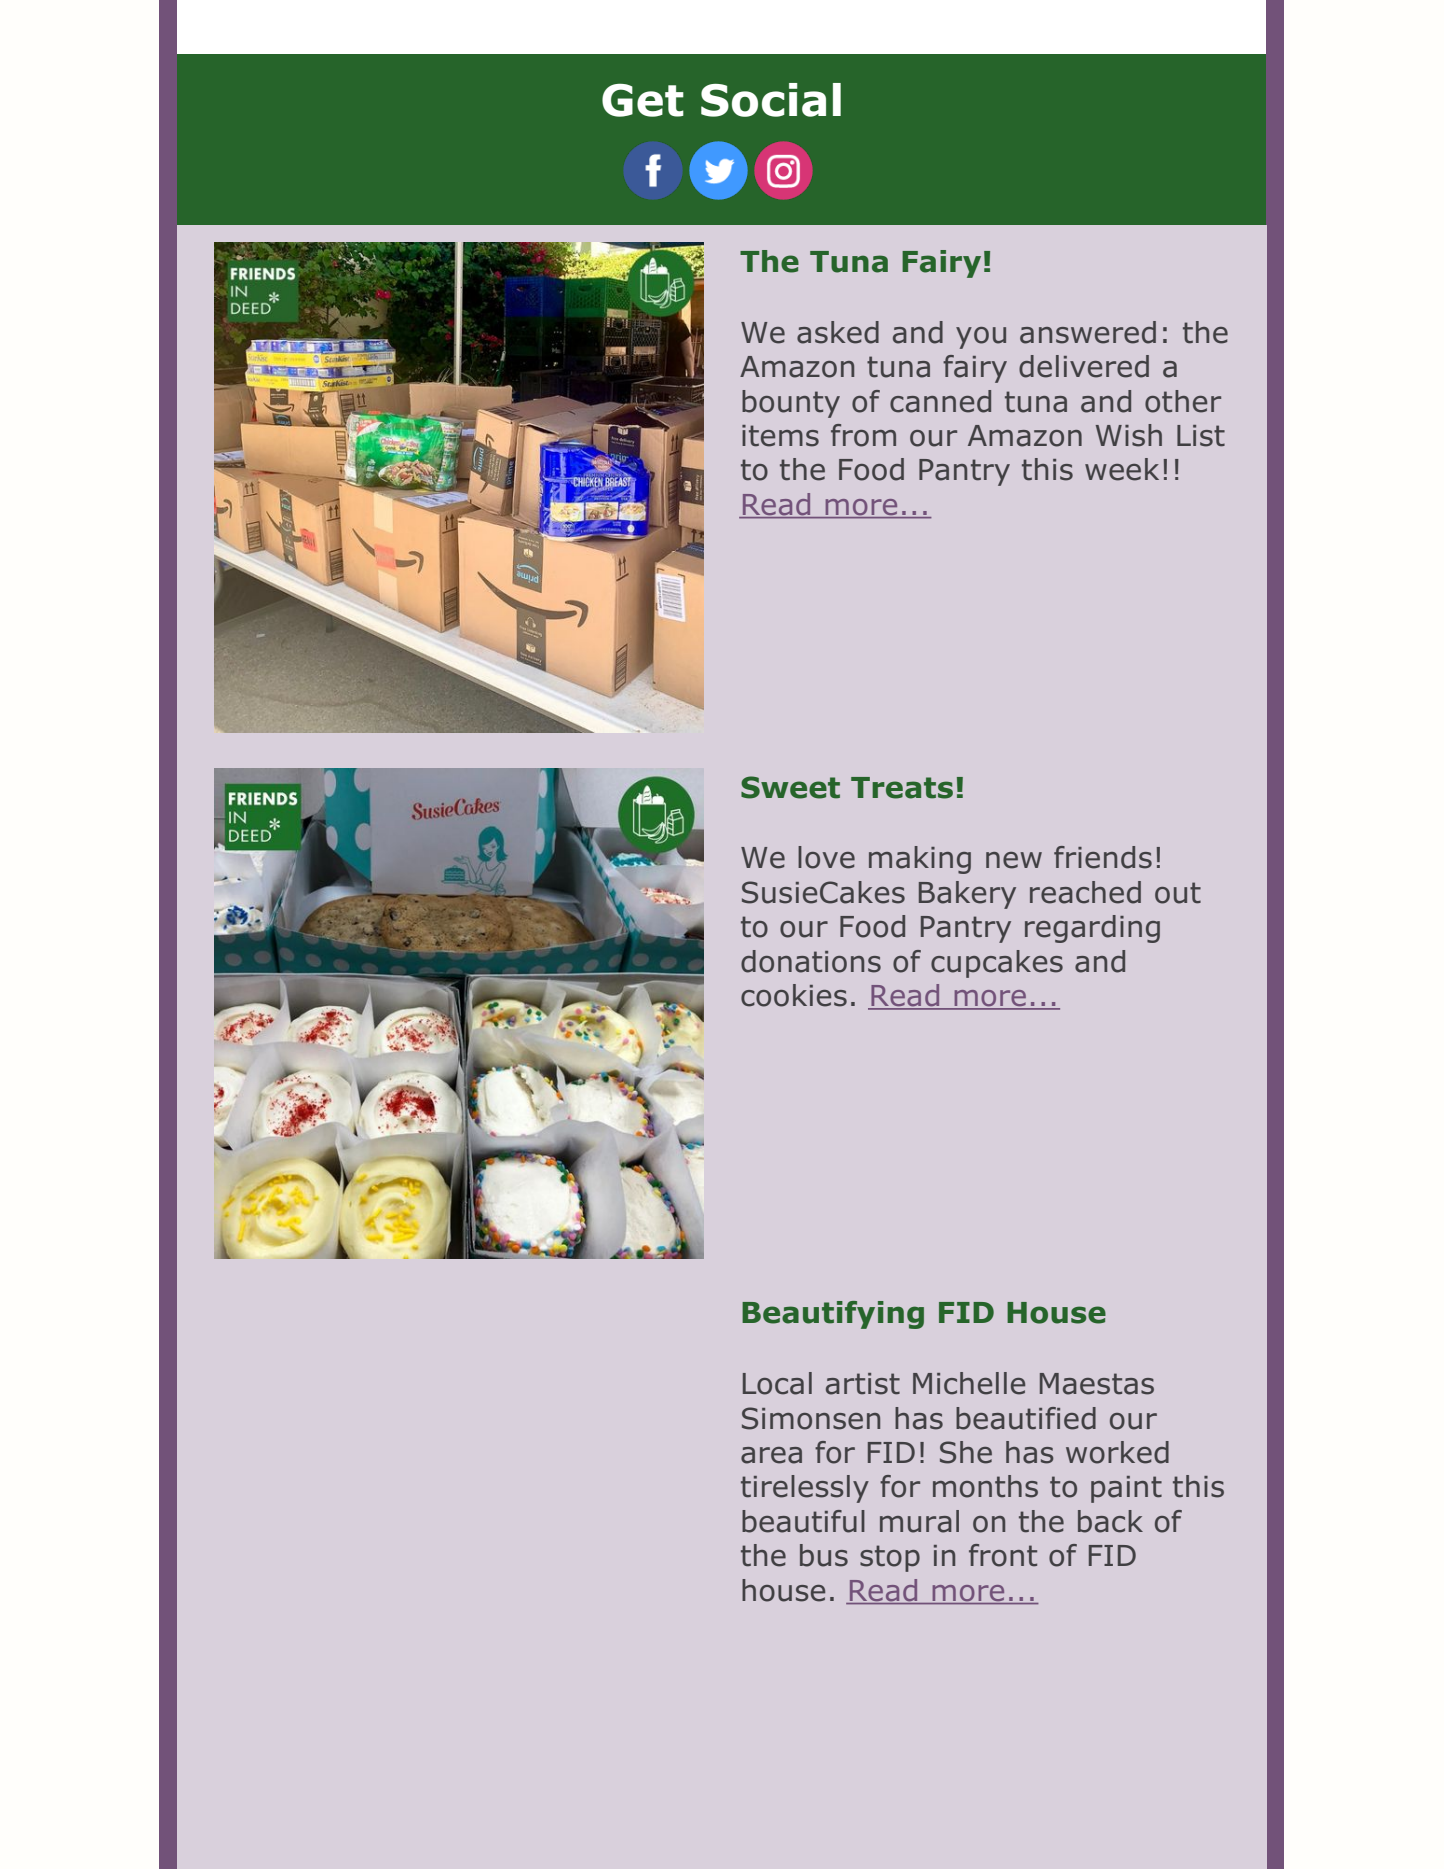 The width and height of the document is (1445, 1869). What do you see at coordinates (771, 1455) in the document?
I see `area` at bounding box center [771, 1455].
